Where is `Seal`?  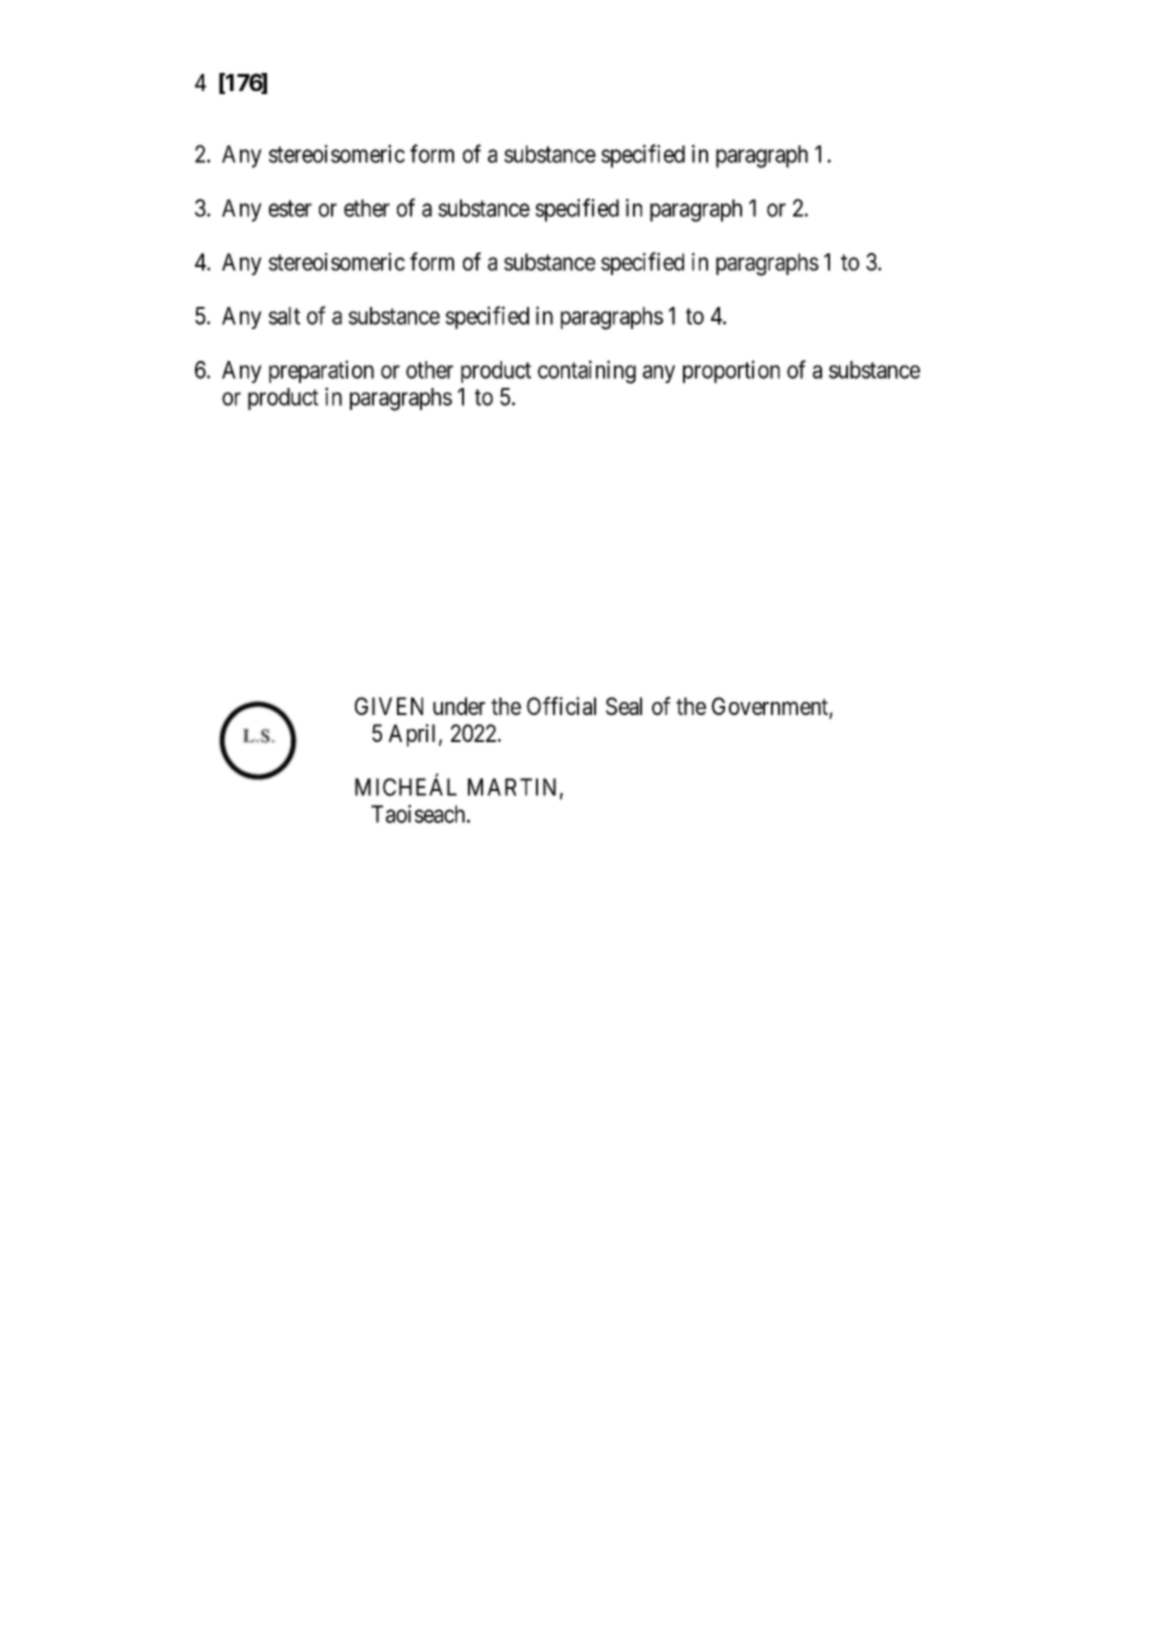 Seal is located at coordinates (624, 706).
